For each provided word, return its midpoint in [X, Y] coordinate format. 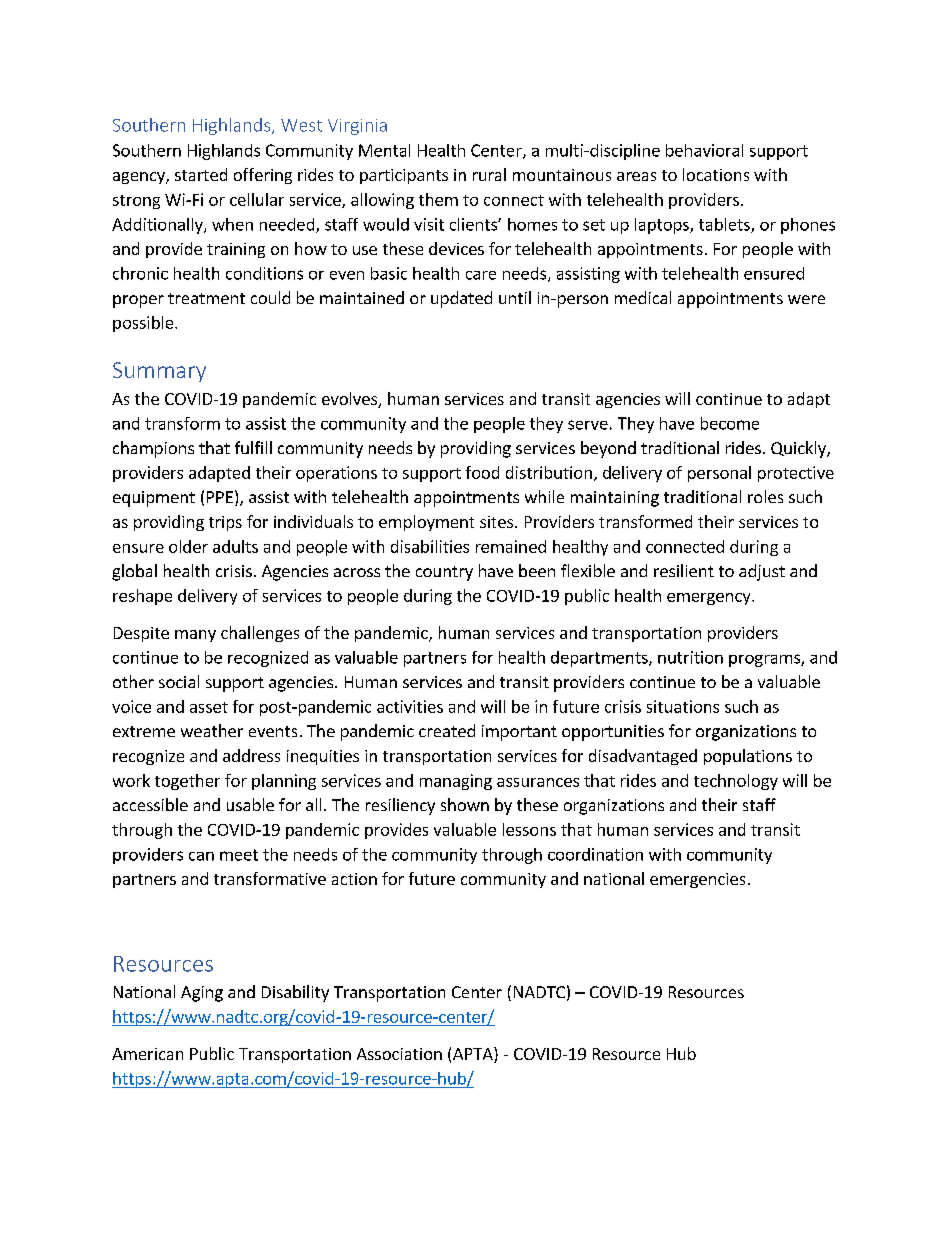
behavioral [704, 150]
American [147, 1054]
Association [399, 1054]
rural [489, 174]
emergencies [697, 880]
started [201, 174]
